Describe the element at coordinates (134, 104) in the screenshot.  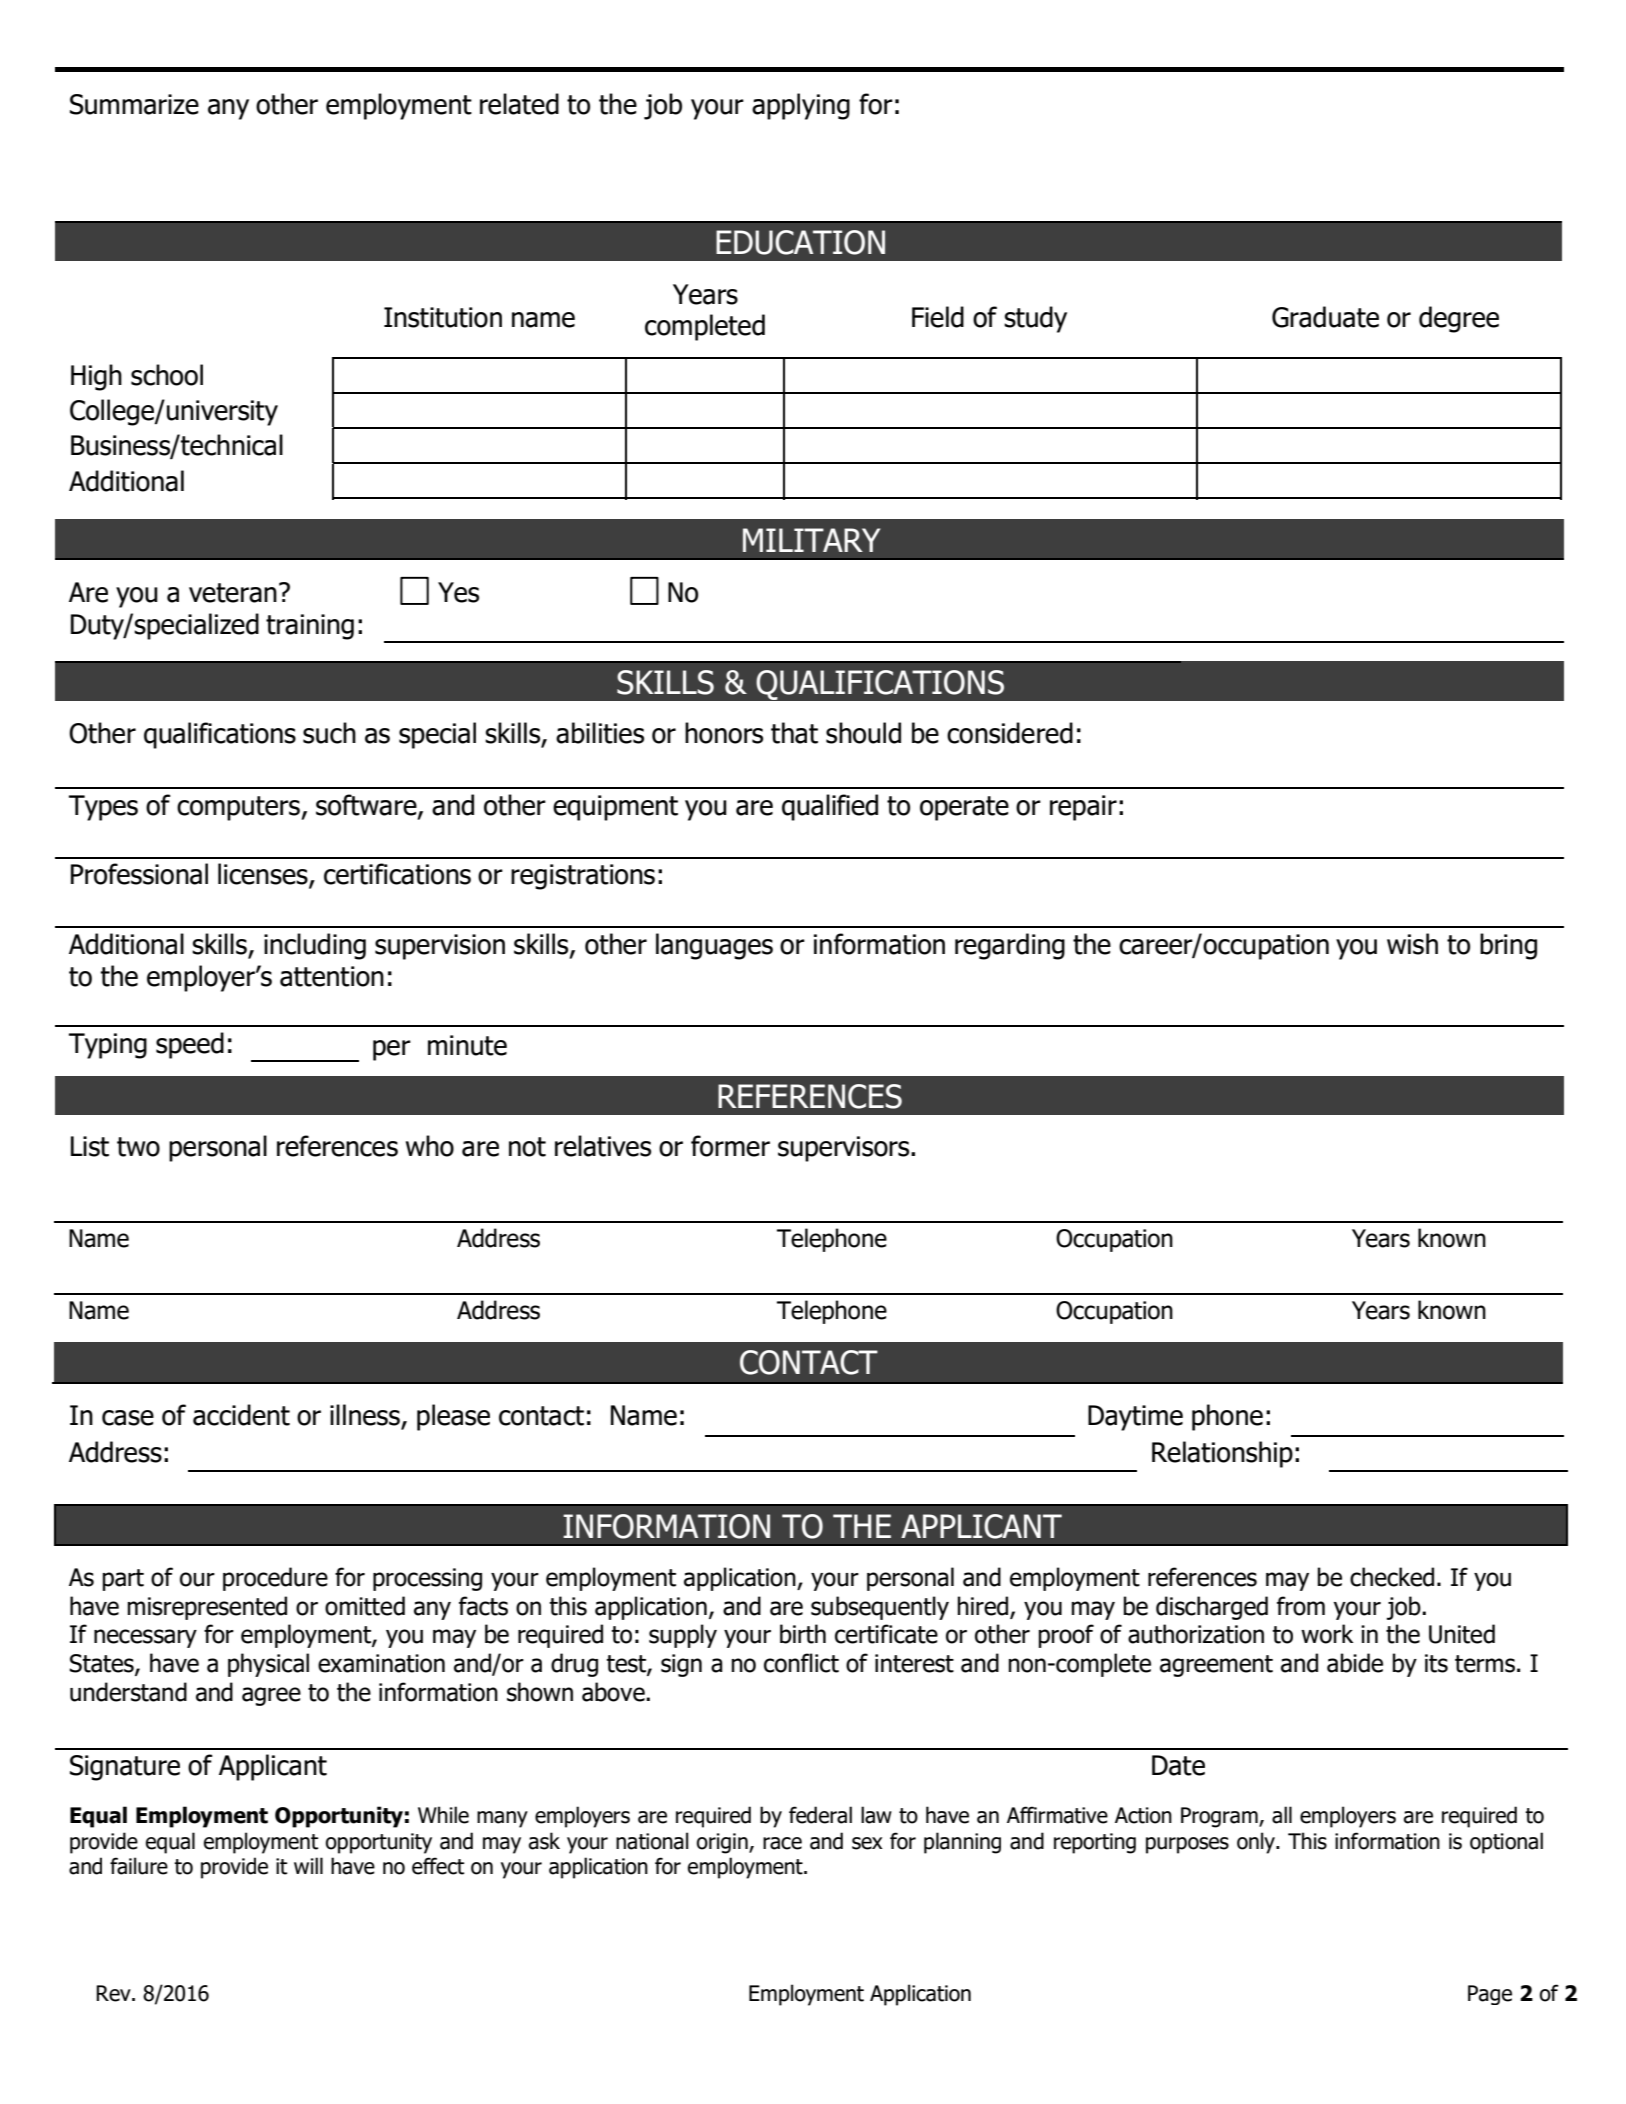
I see `Summarize` at that location.
